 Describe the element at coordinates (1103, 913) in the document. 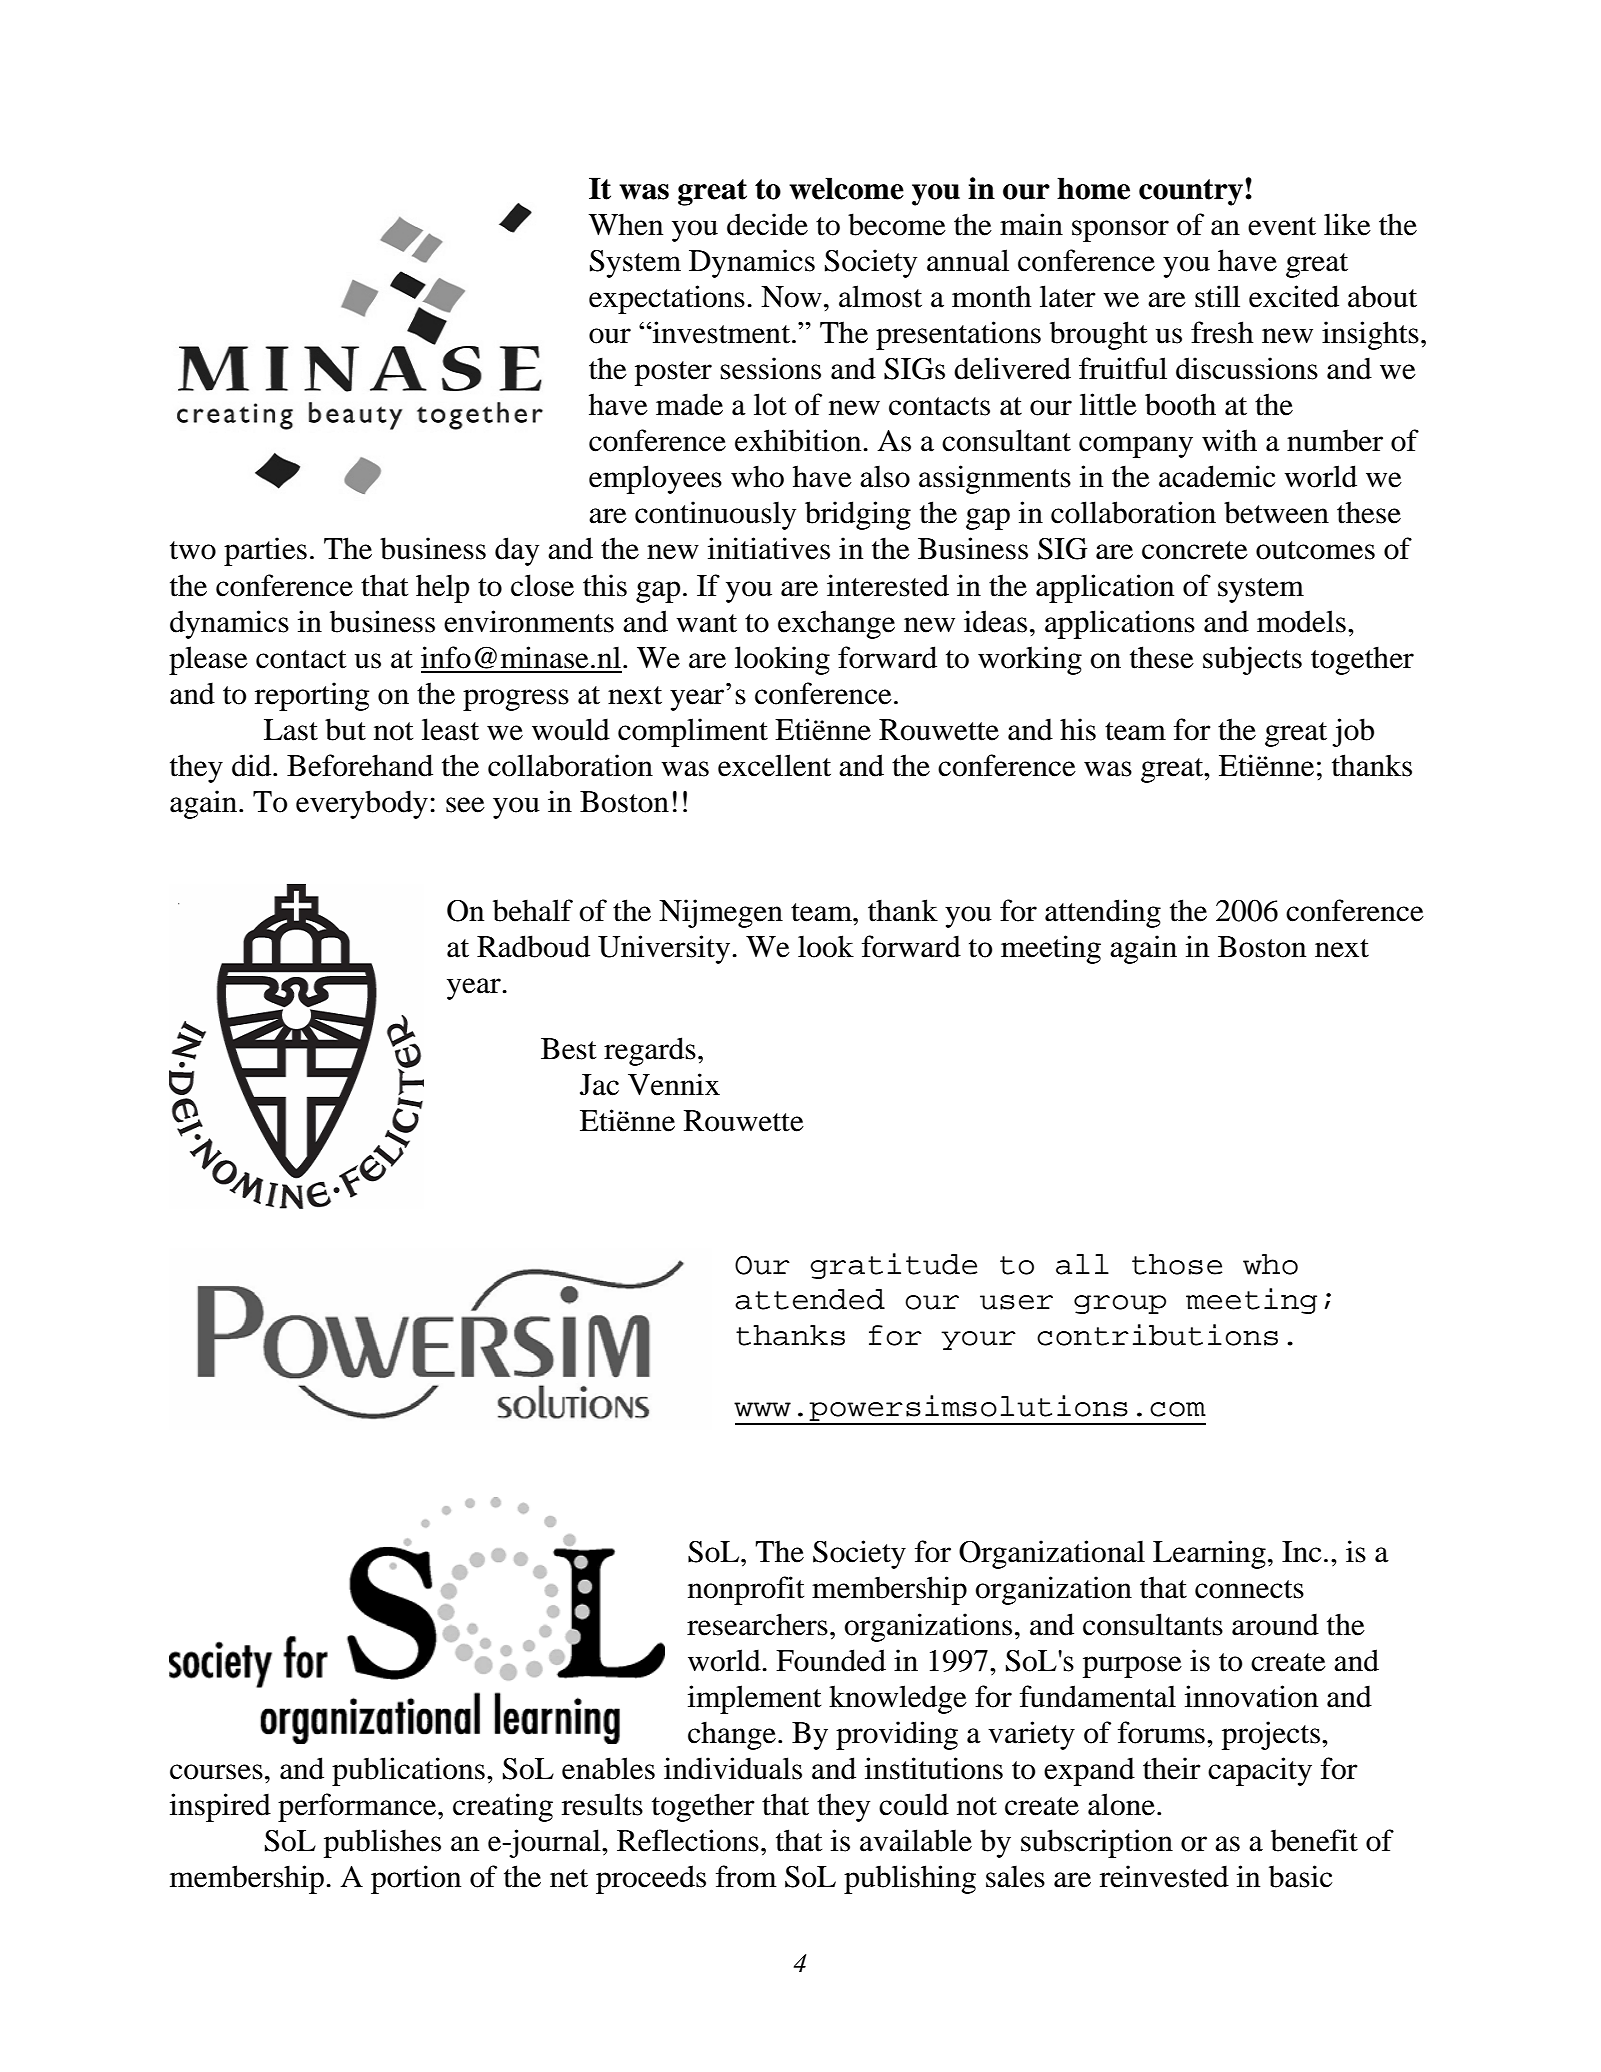

I see `attending` at that location.
